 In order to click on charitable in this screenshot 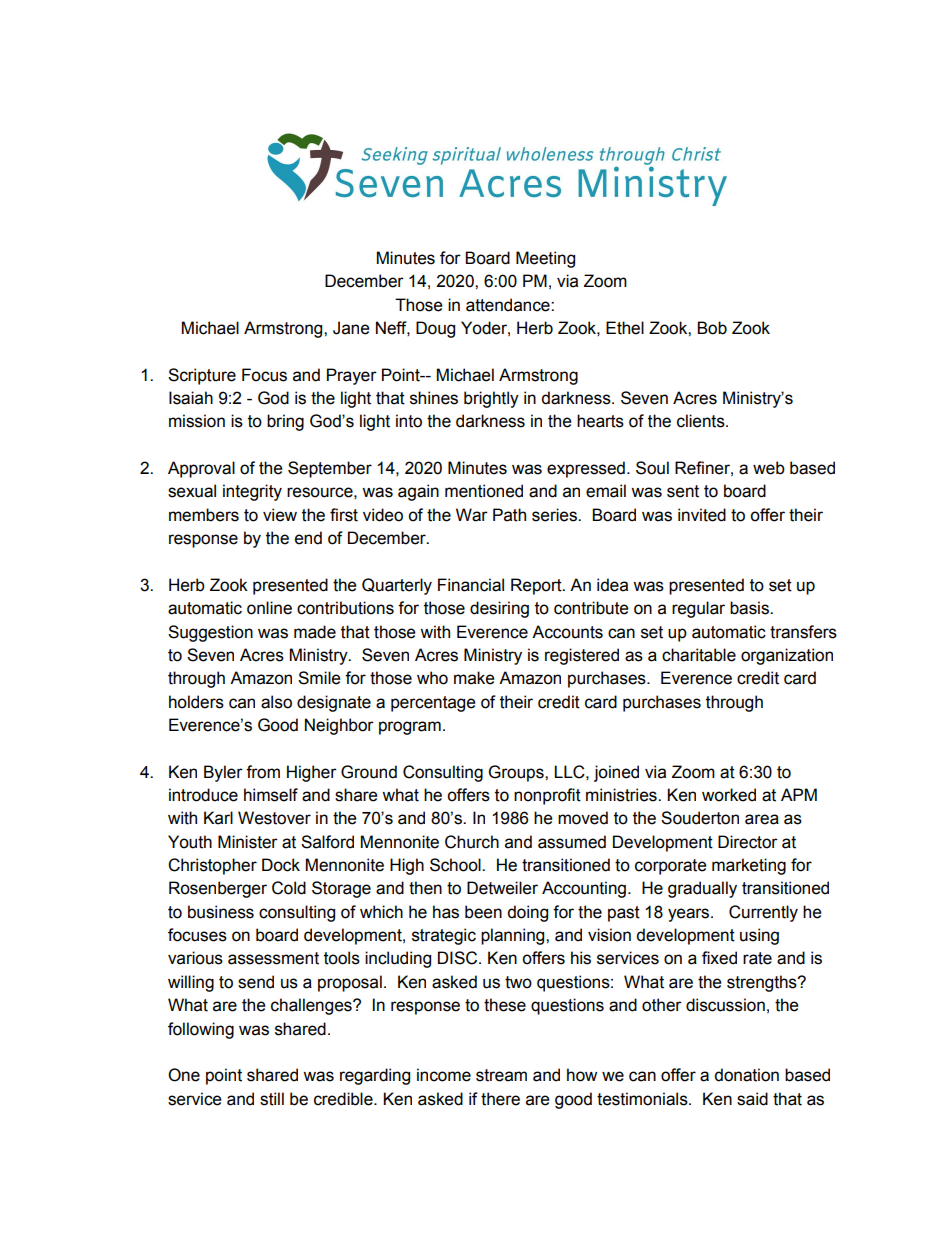, I will do `click(699, 655)`.
